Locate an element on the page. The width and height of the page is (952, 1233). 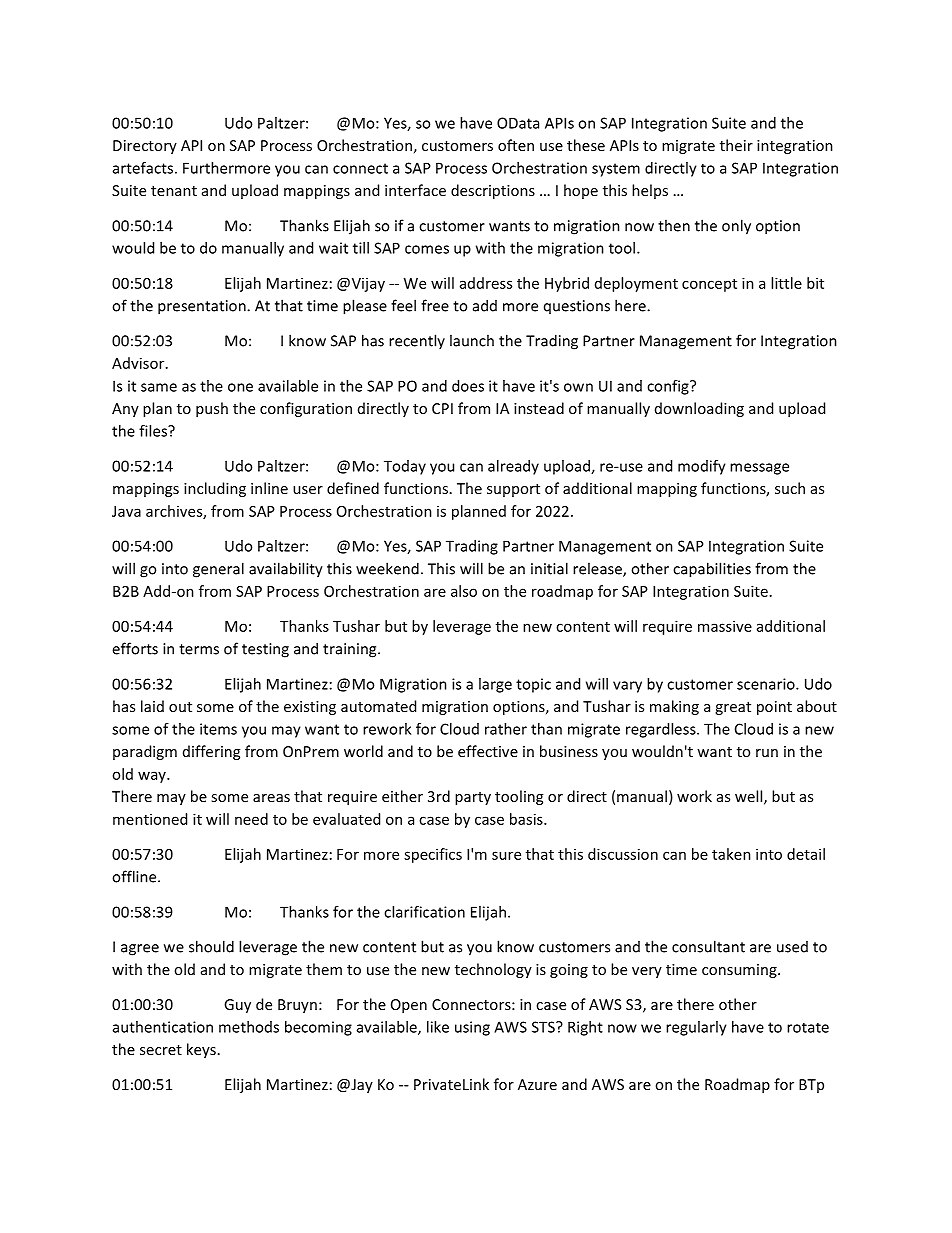
their is located at coordinates (736, 145).
